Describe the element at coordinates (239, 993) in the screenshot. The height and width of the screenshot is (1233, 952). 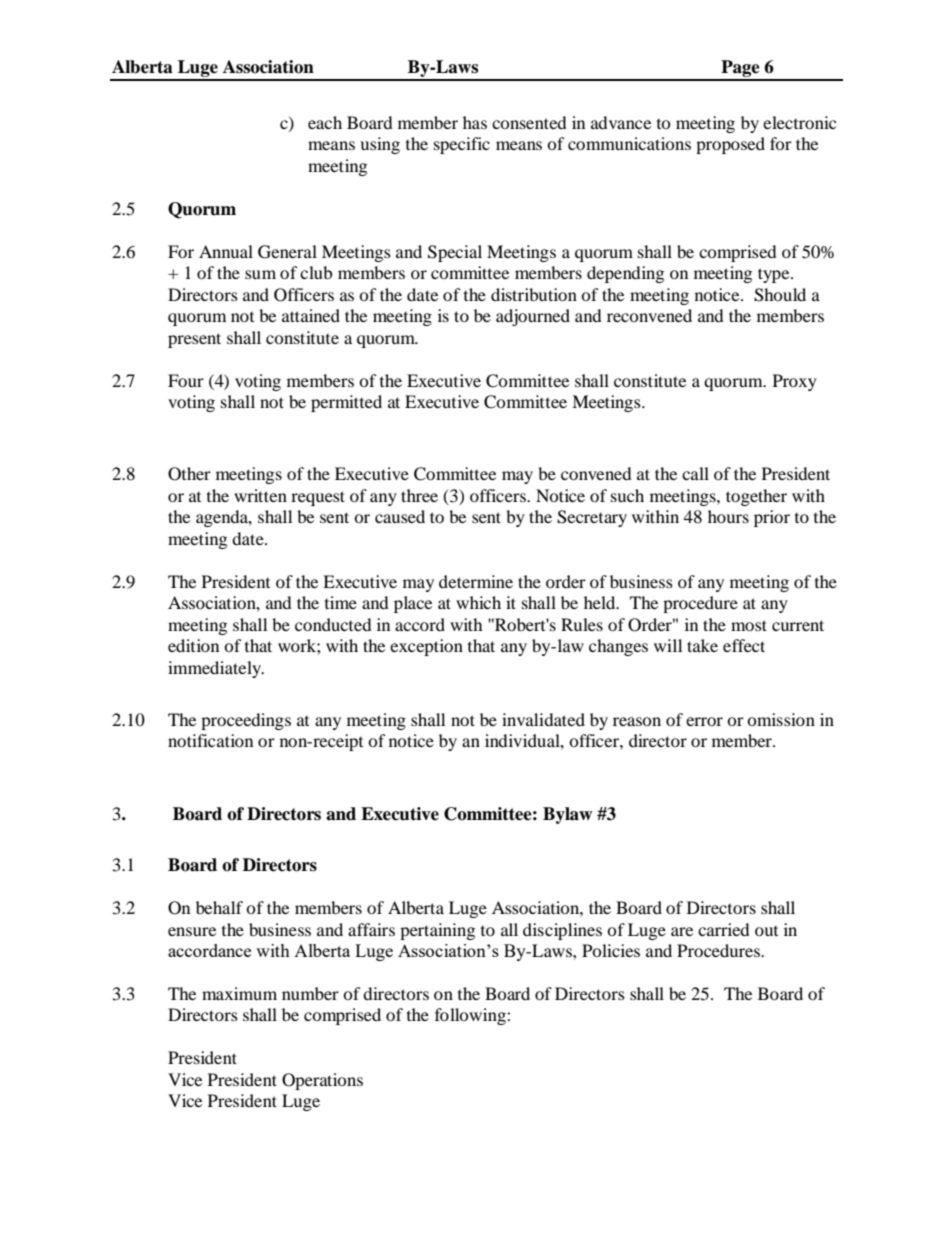
I see `maximum` at that location.
